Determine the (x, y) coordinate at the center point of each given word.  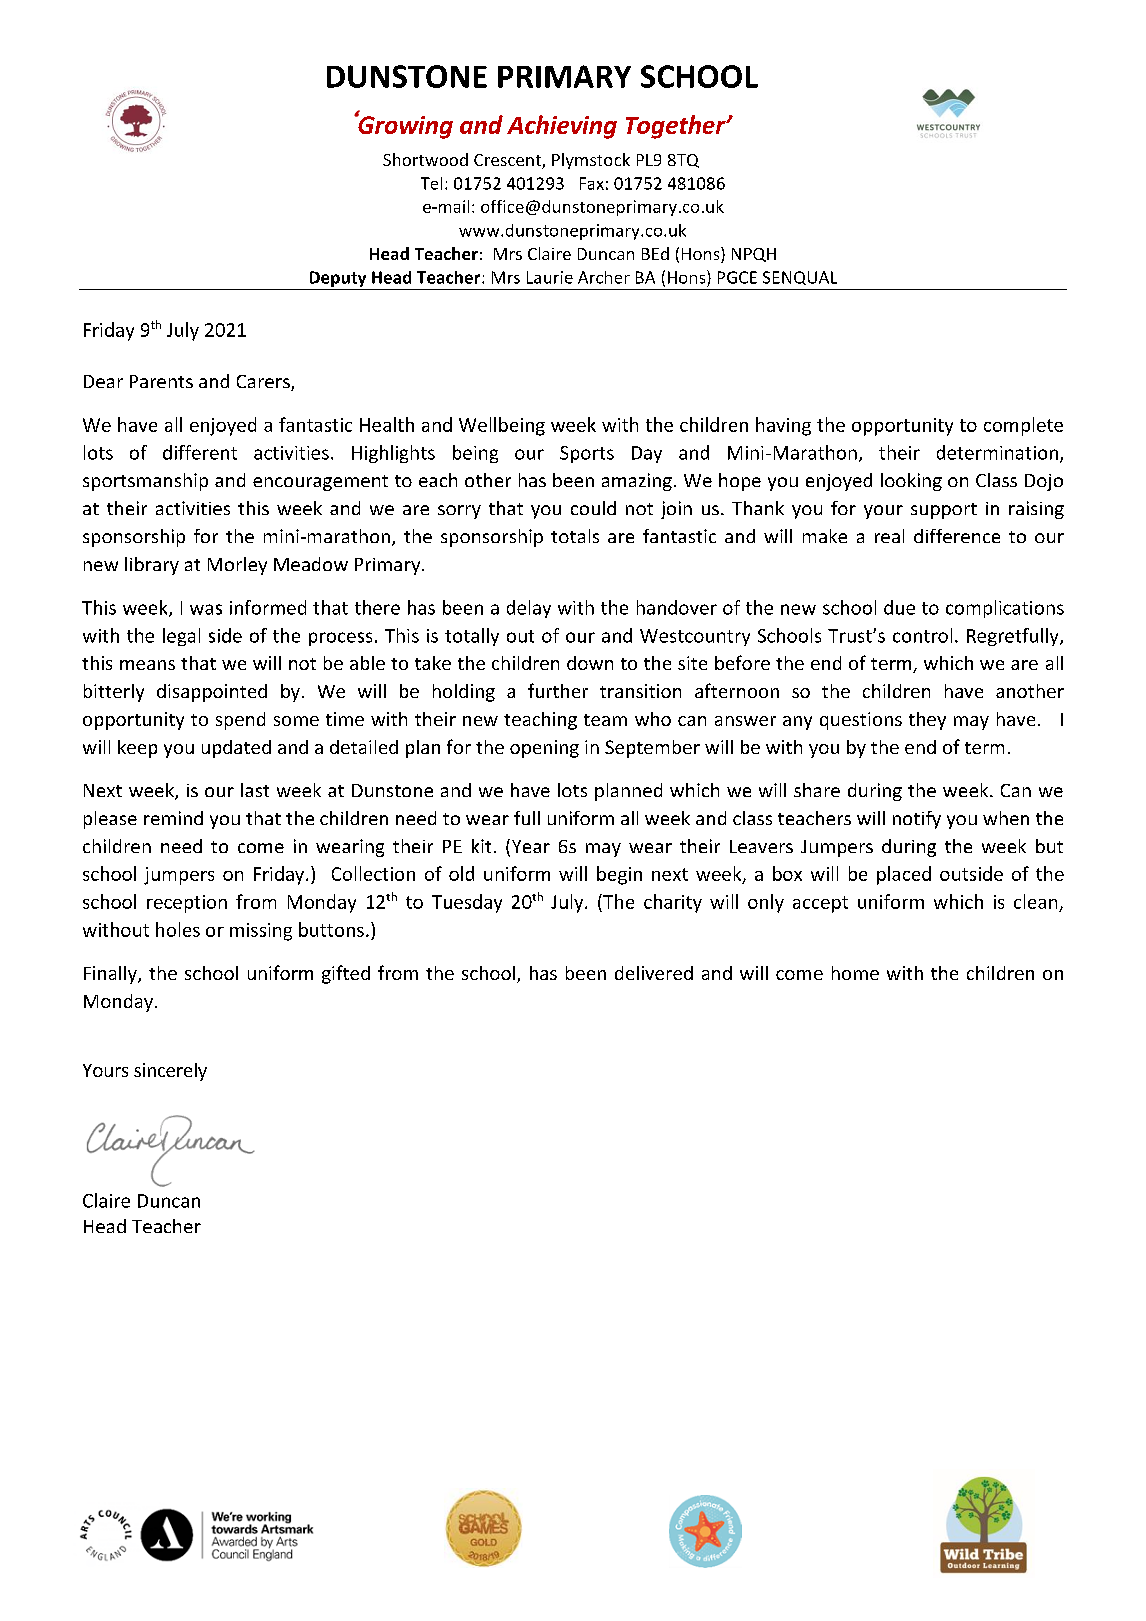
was (206, 609)
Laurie (550, 277)
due (899, 607)
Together (677, 127)
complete (1023, 426)
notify (917, 820)
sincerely (170, 1072)
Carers (264, 383)
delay (529, 609)
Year (529, 847)
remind (173, 818)
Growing (404, 126)
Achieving (562, 127)
